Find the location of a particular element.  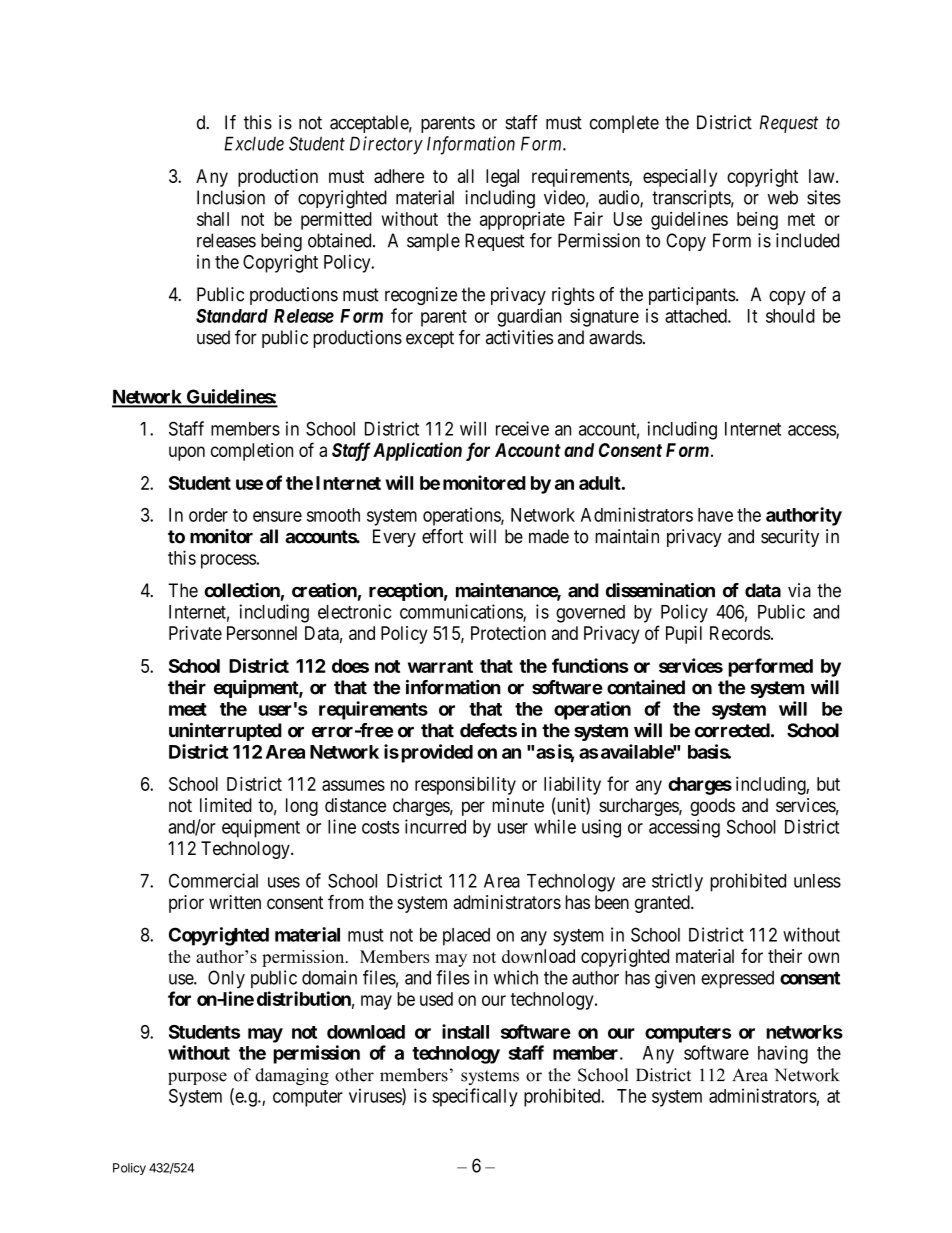

legal is located at coordinates (502, 178).
